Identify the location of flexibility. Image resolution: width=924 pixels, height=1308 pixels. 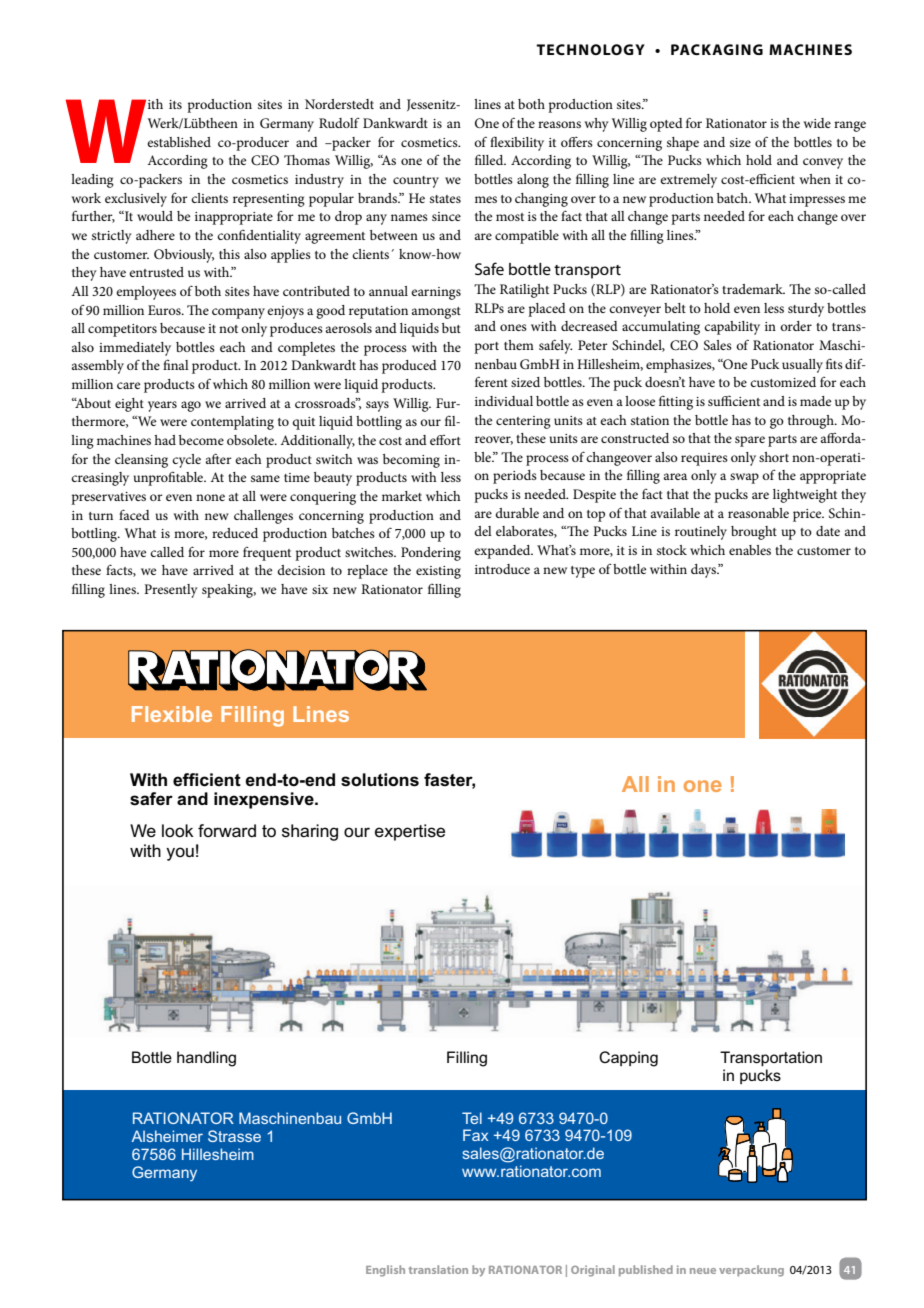
(517, 143).
